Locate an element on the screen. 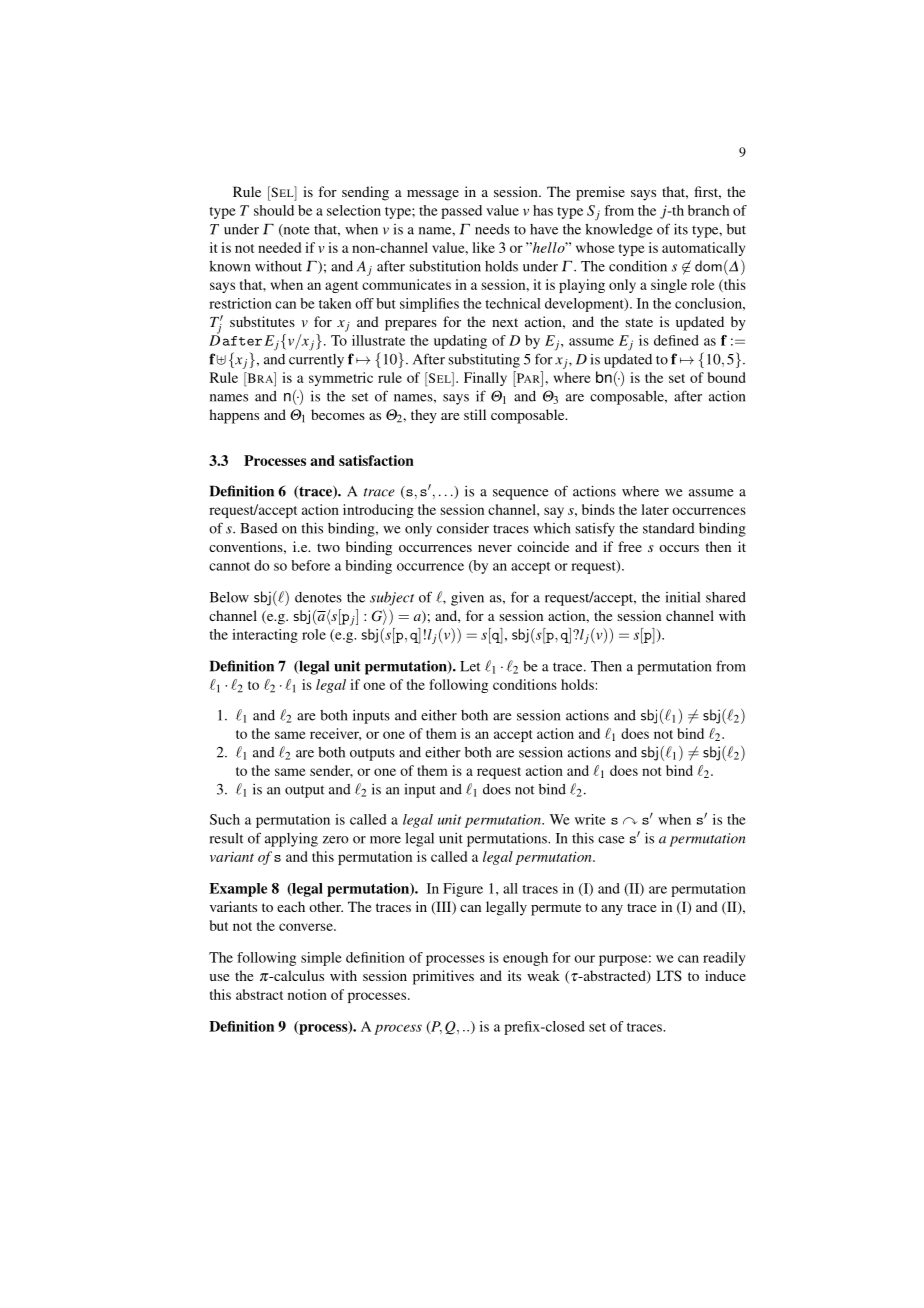 The height and width of the screenshot is (1308, 924). passed is located at coordinates (461, 212).
